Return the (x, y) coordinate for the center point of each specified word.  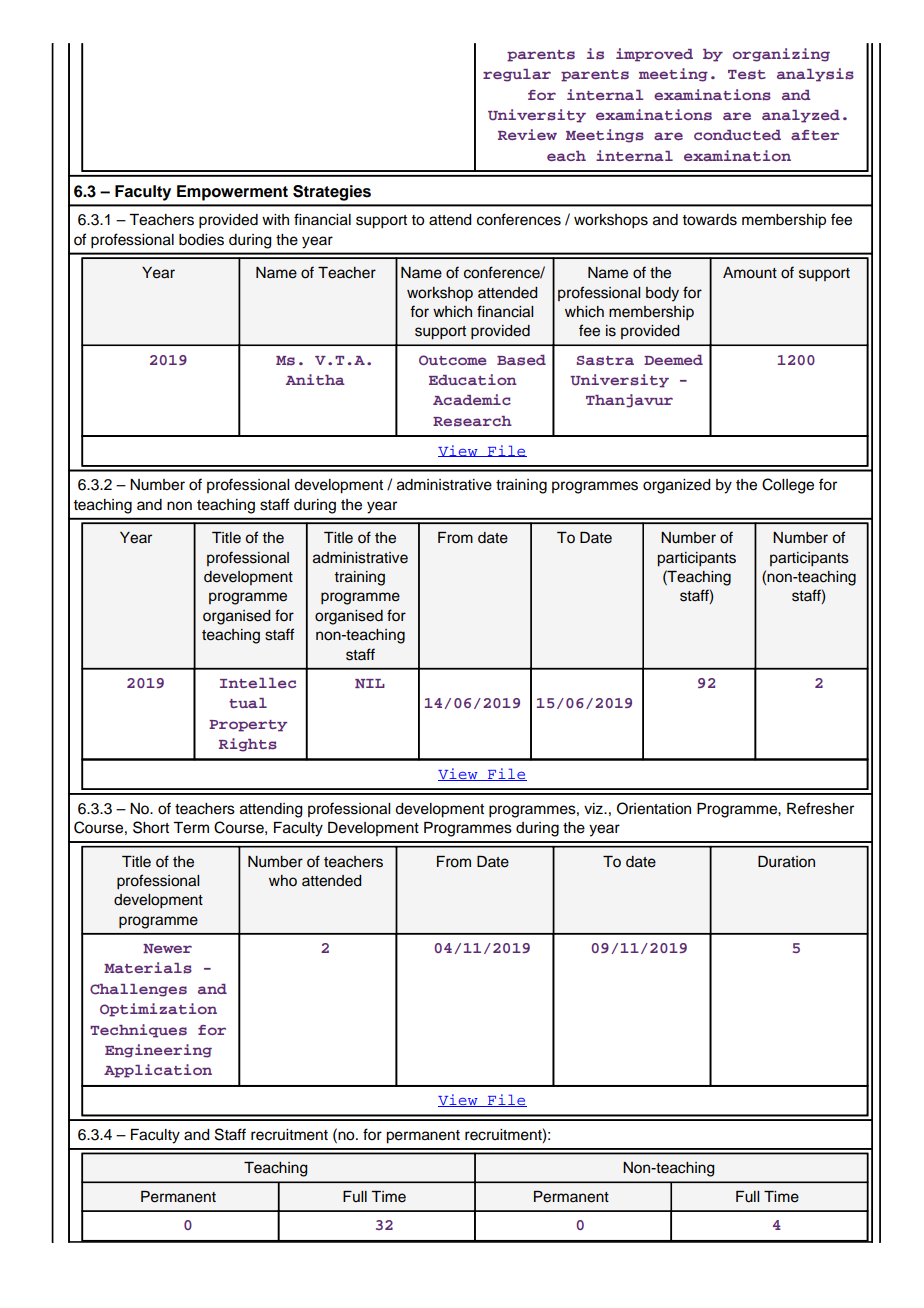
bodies (201, 240)
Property (248, 726)
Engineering (158, 1051)
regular (517, 75)
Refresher (820, 808)
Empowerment (232, 193)
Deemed (673, 360)
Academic (472, 399)
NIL (370, 683)
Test (747, 74)
